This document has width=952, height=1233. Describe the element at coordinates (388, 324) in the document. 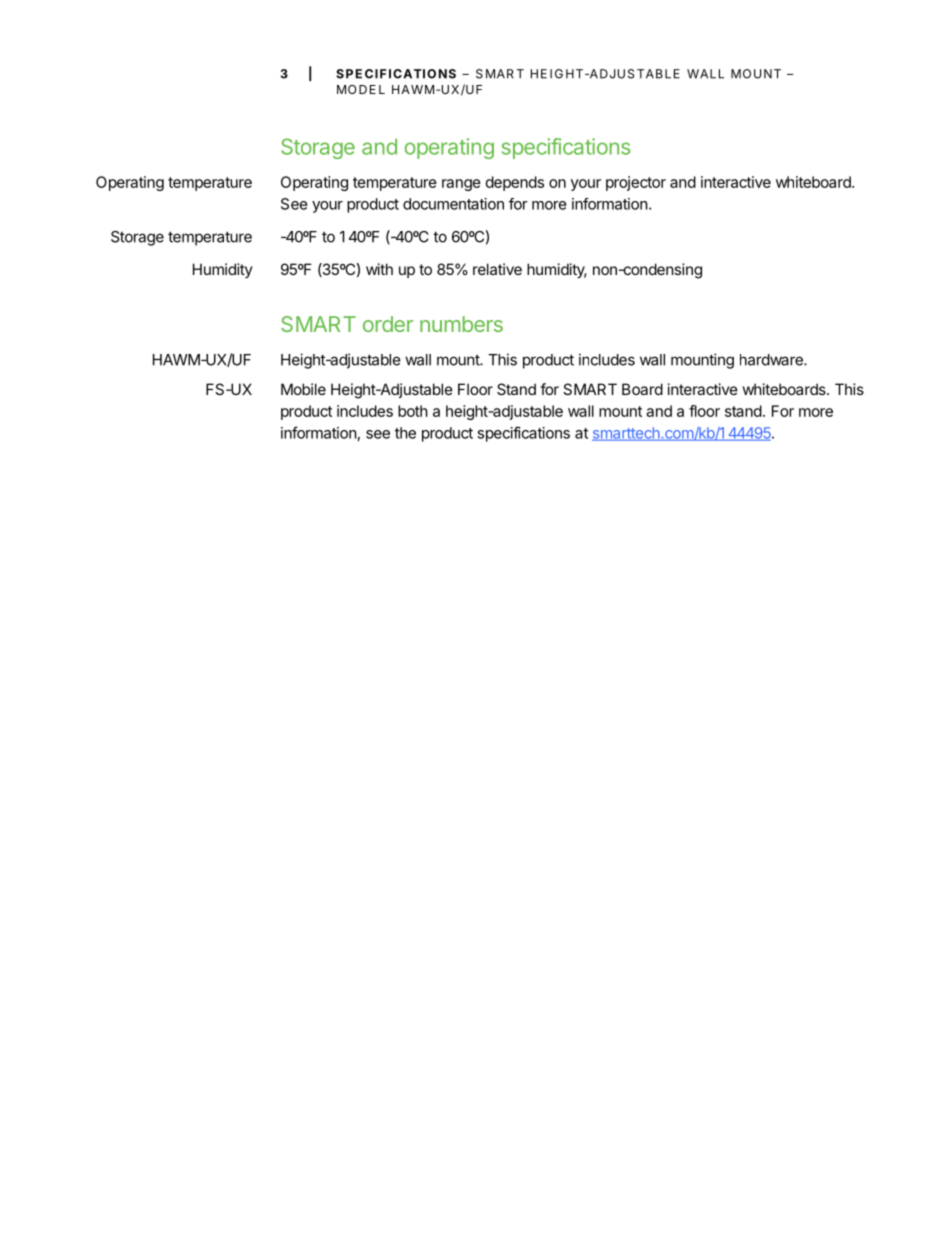

I see `order` at that location.
